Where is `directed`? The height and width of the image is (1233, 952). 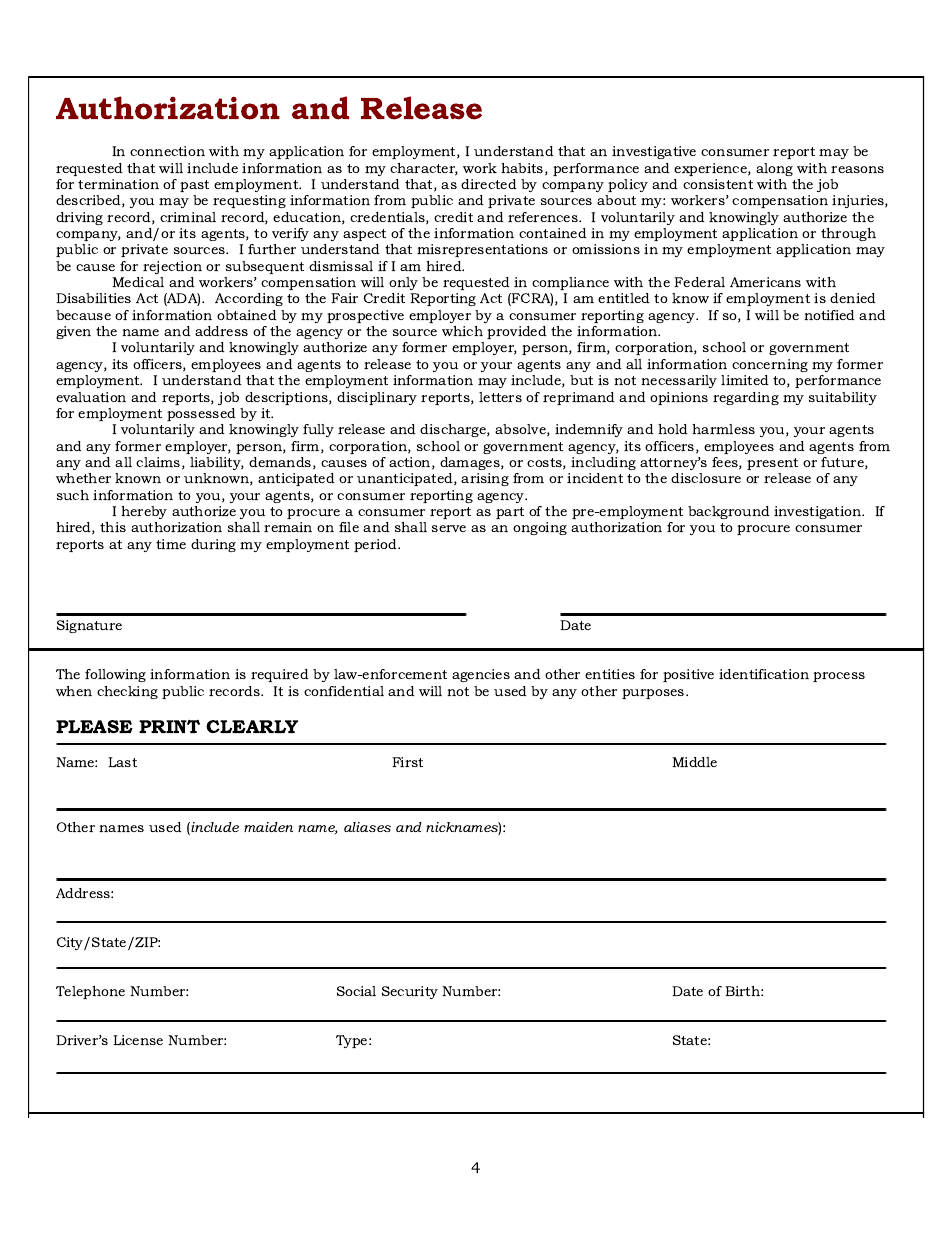
directed is located at coordinates (489, 184).
